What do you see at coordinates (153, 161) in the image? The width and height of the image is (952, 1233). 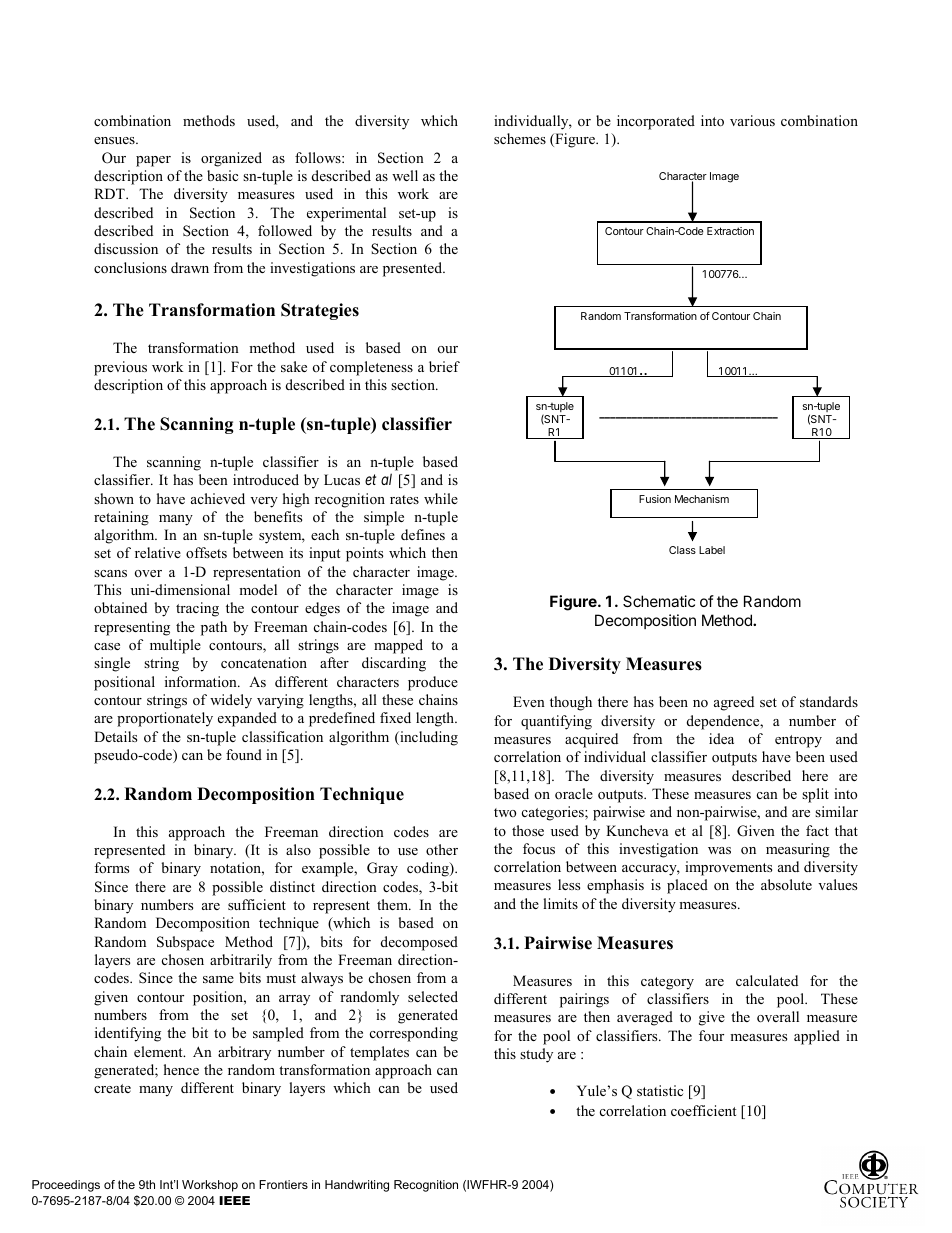 I see `paper` at bounding box center [153, 161].
